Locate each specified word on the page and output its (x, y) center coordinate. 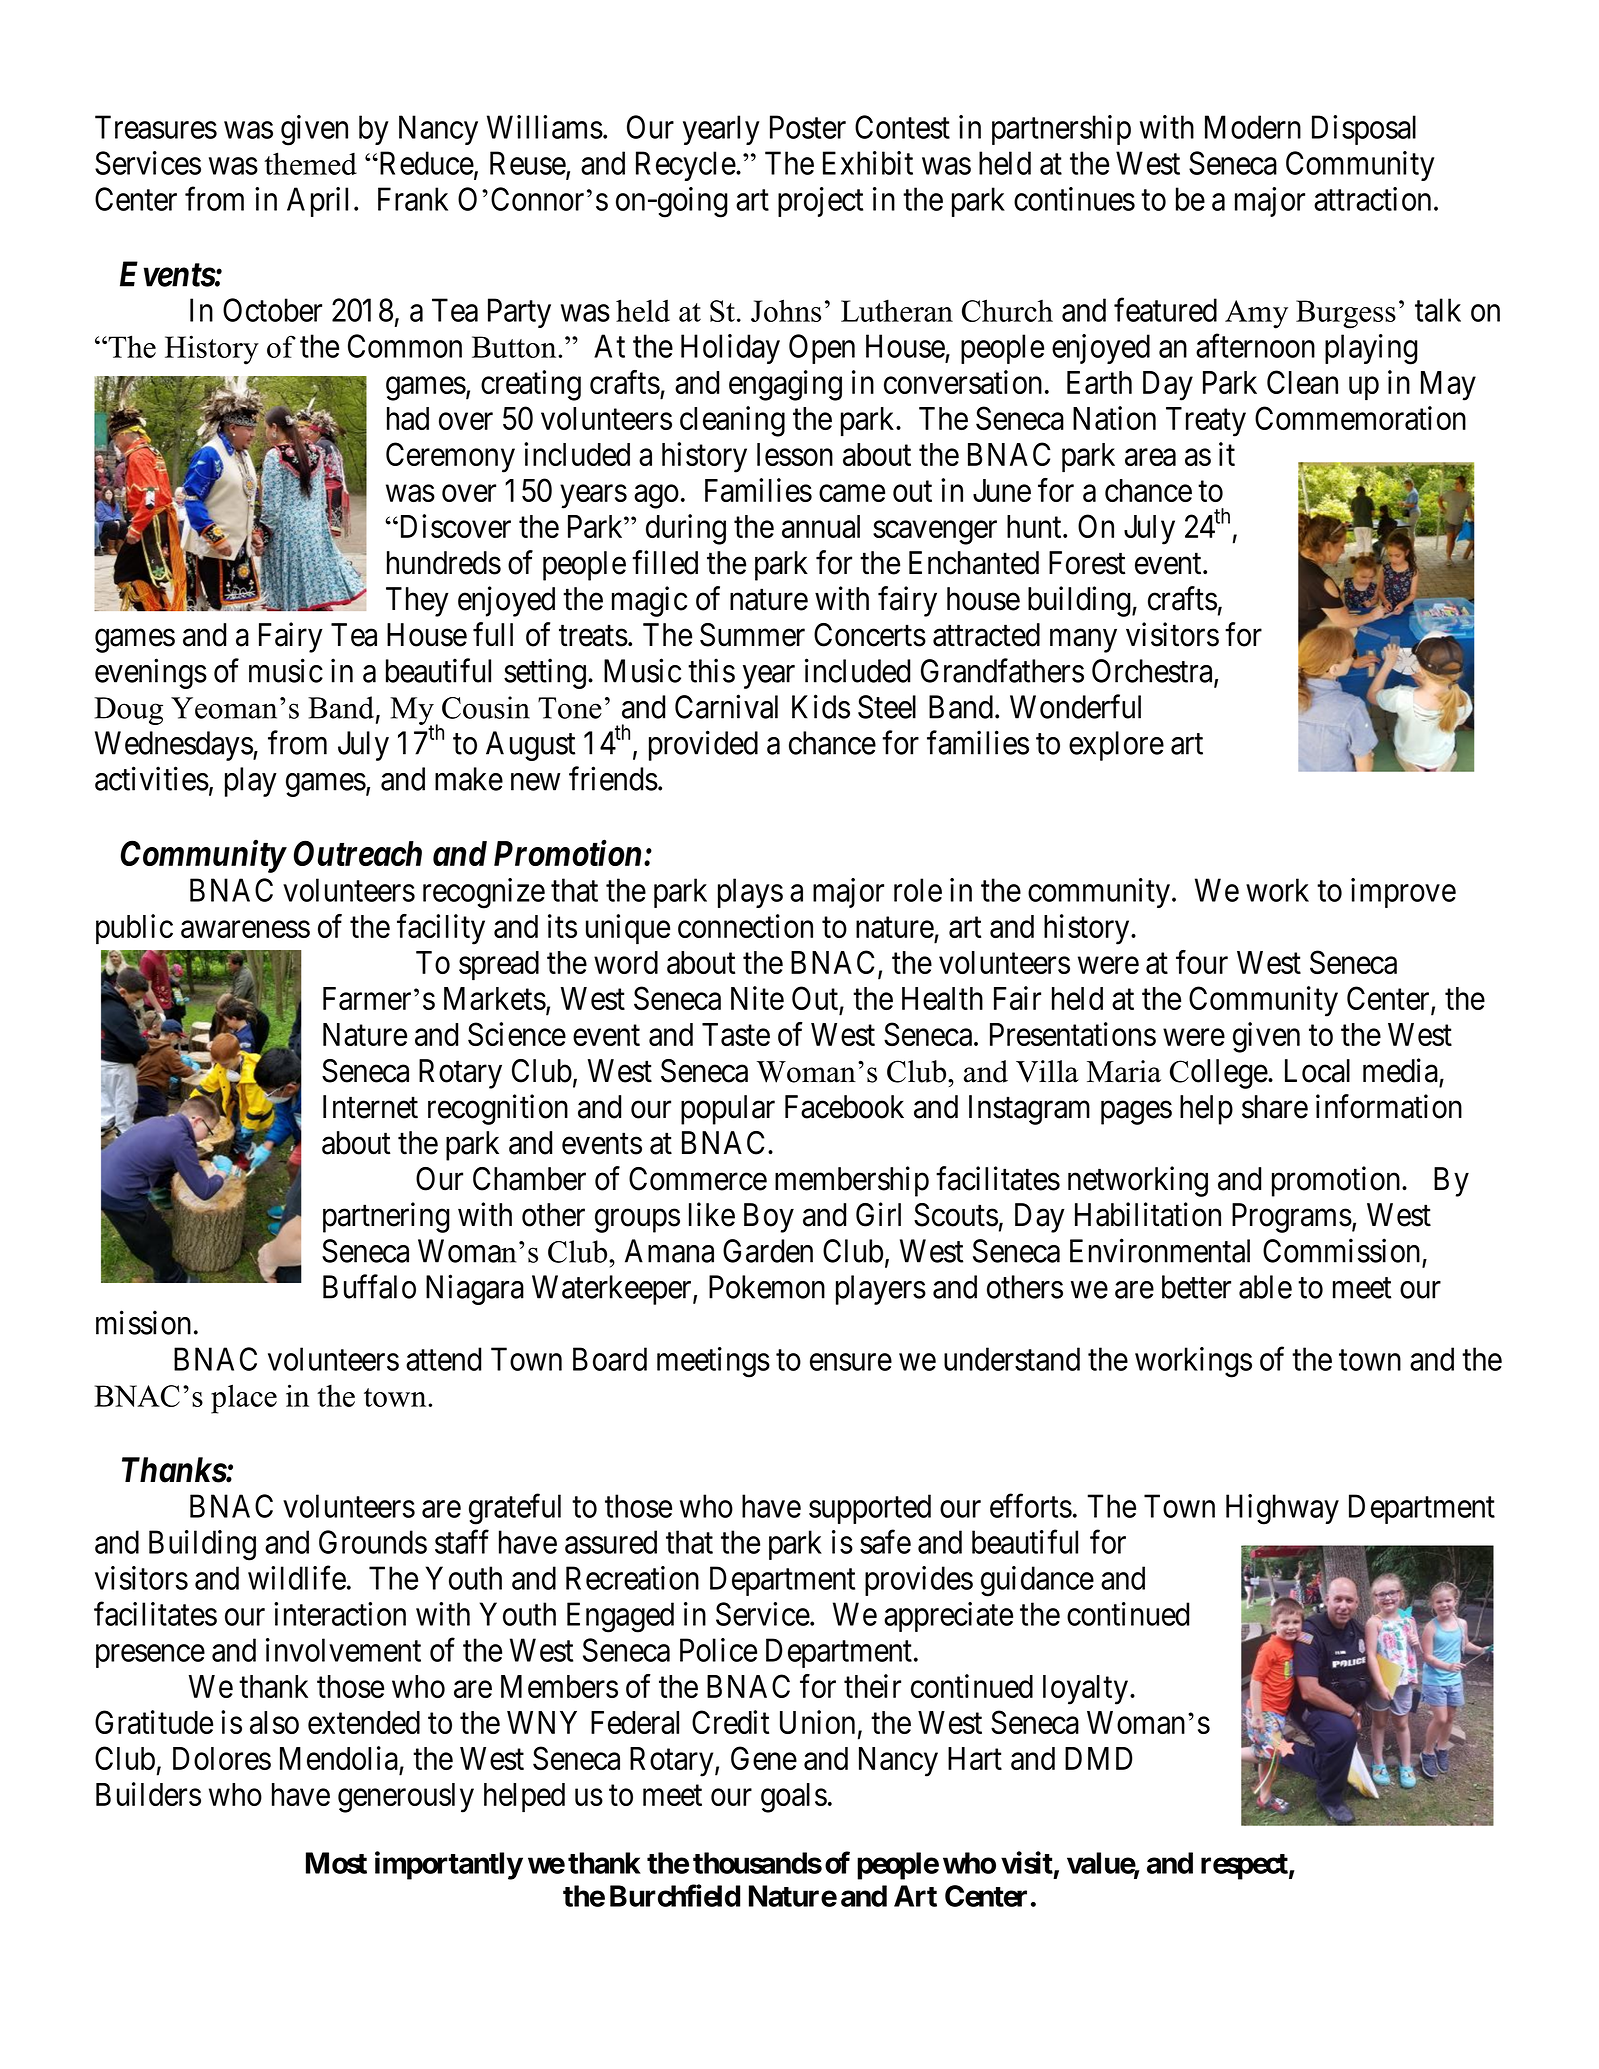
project (820, 202)
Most (336, 1863)
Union (817, 1722)
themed (310, 163)
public (134, 929)
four (1202, 962)
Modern (1253, 127)
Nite (757, 998)
